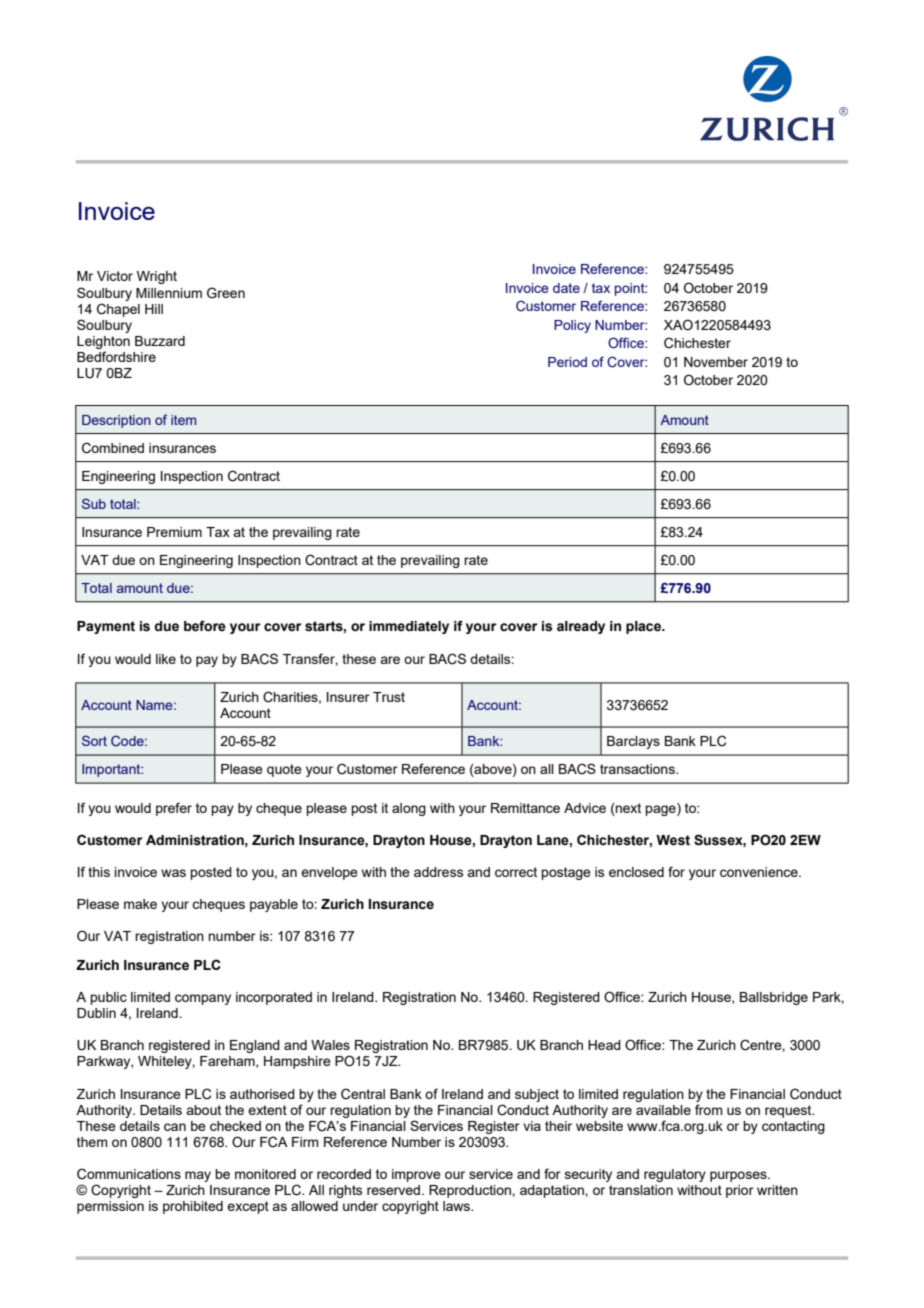 The width and height of the page is (924, 1308). I want to click on address, so click(438, 872).
